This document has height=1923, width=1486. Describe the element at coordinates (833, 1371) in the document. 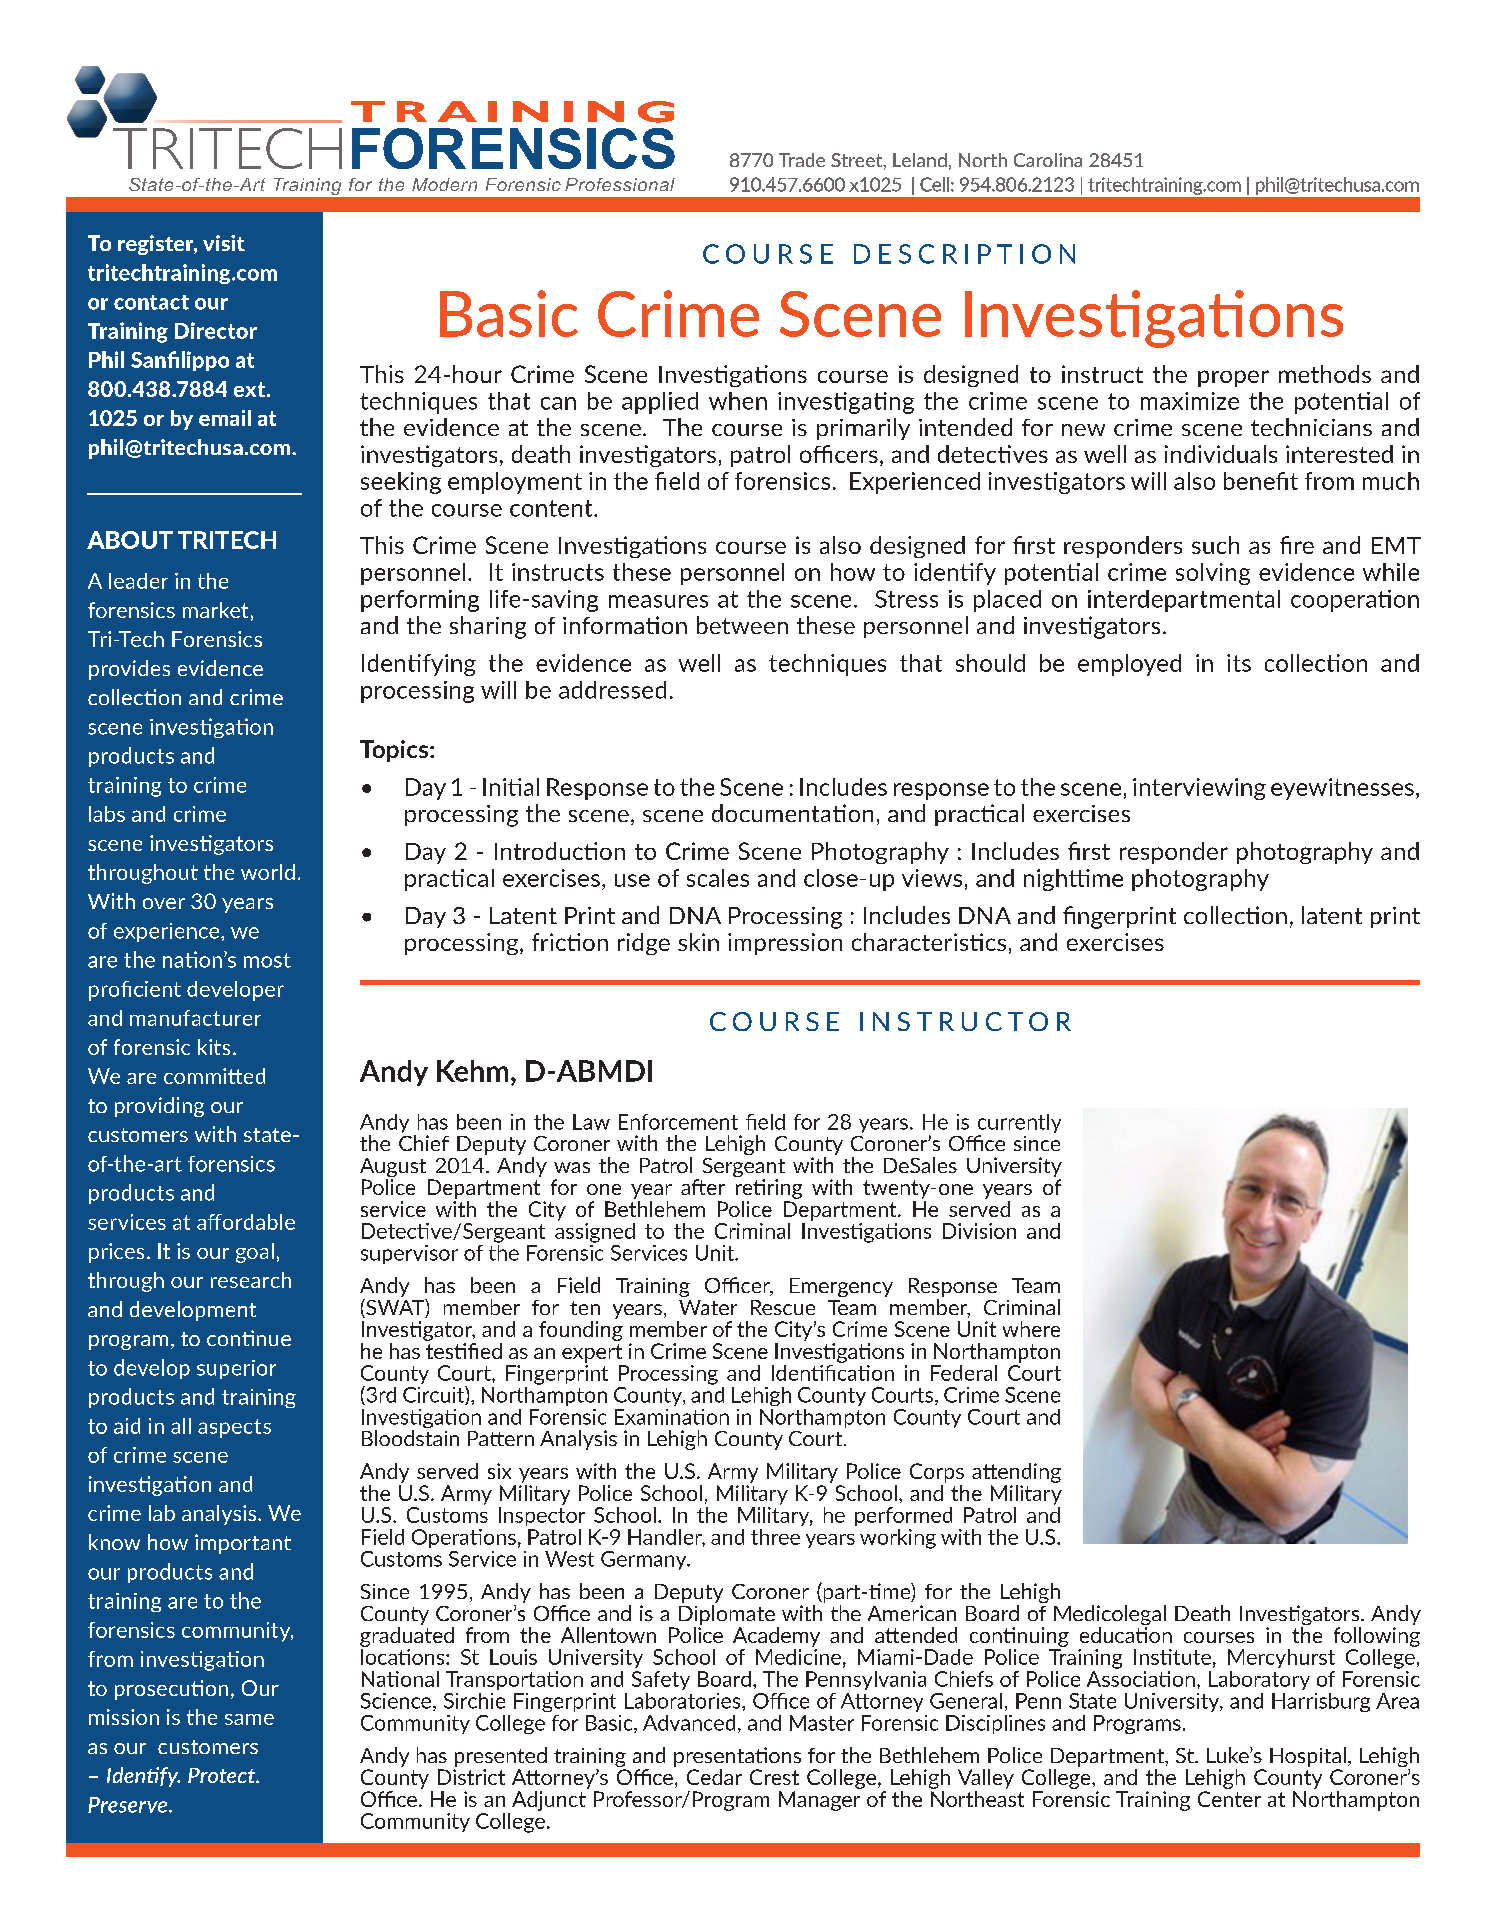

I see `Identification` at that location.
